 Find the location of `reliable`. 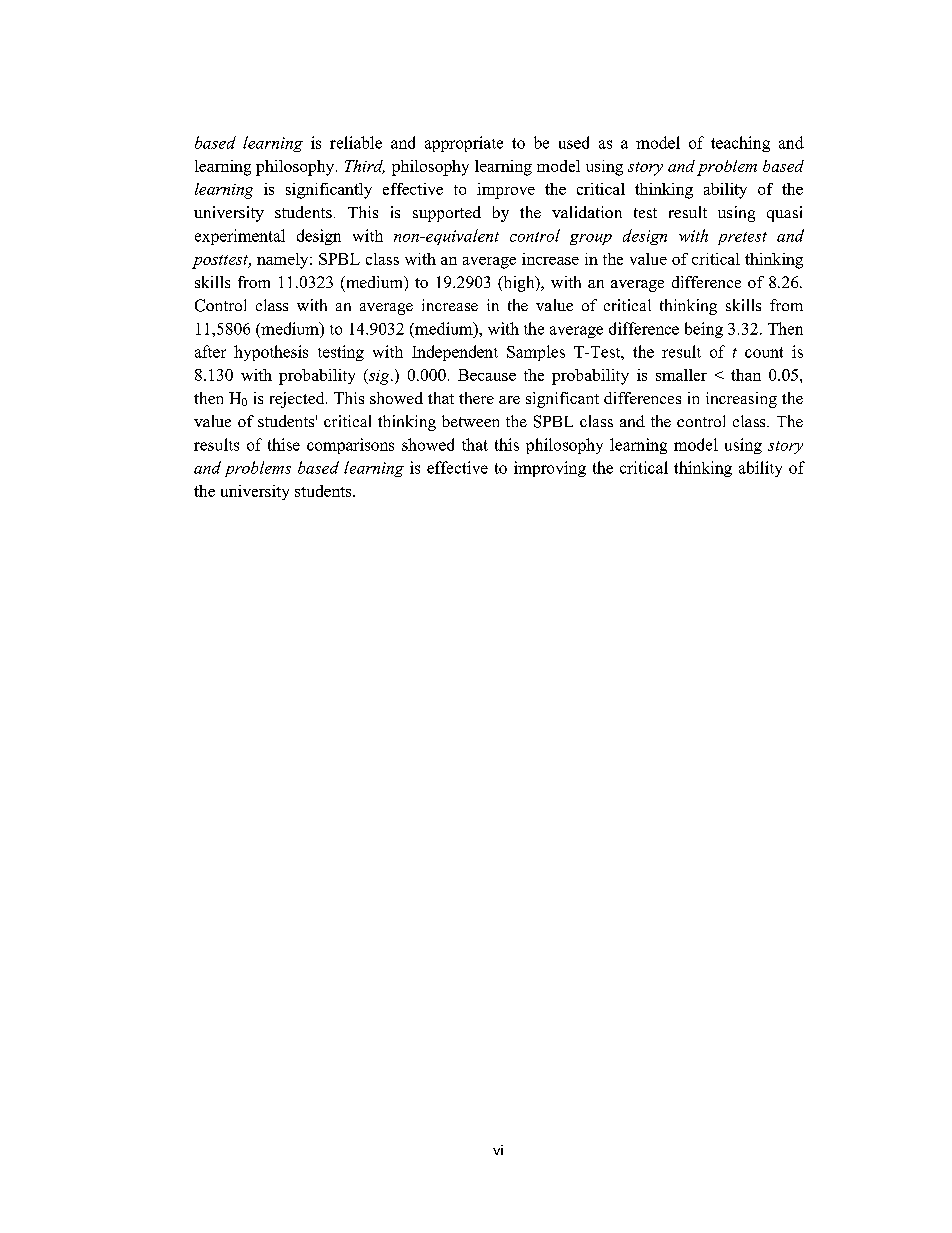

reliable is located at coordinates (356, 142).
